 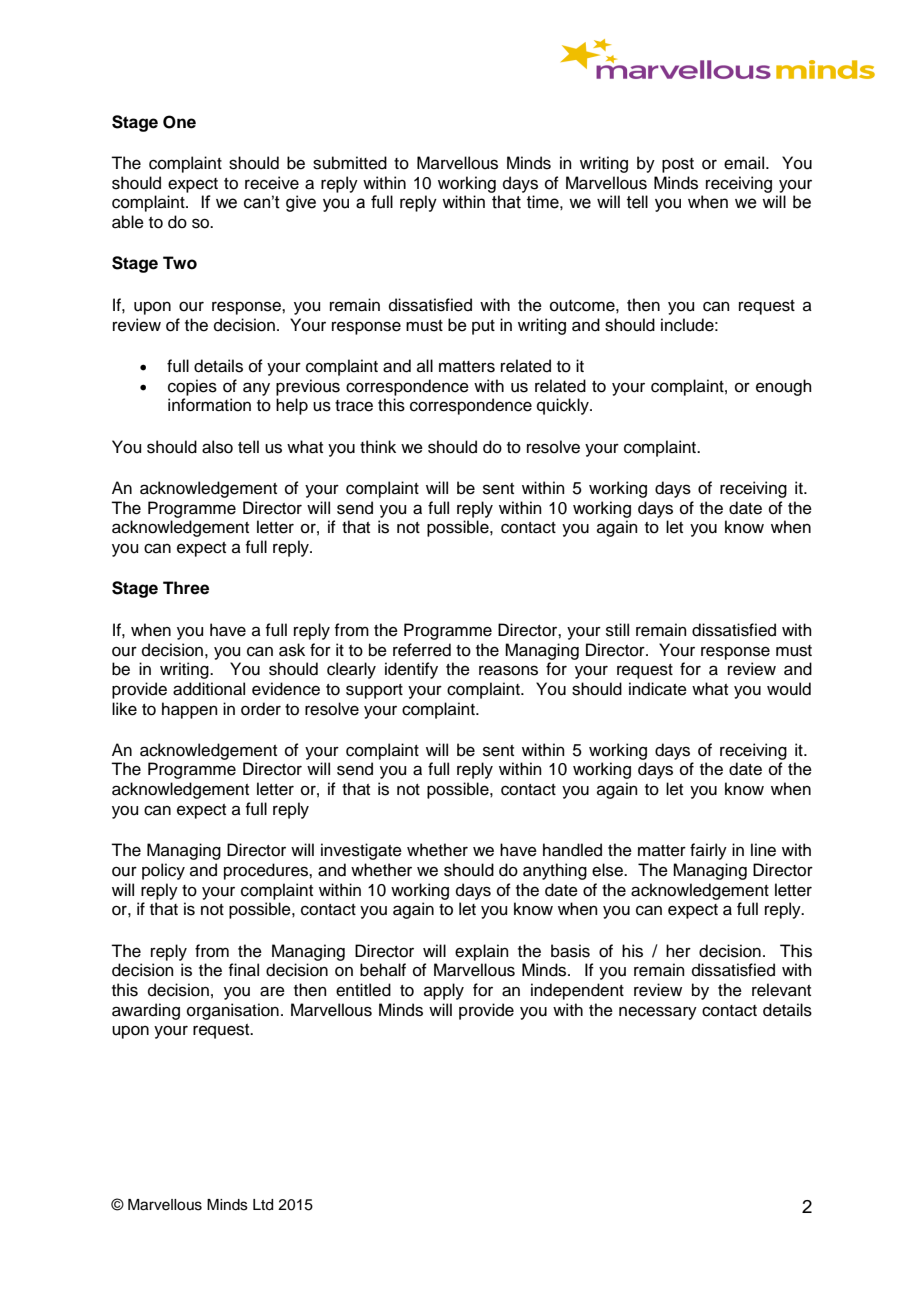 I want to click on post, so click(x=678, y=165).
